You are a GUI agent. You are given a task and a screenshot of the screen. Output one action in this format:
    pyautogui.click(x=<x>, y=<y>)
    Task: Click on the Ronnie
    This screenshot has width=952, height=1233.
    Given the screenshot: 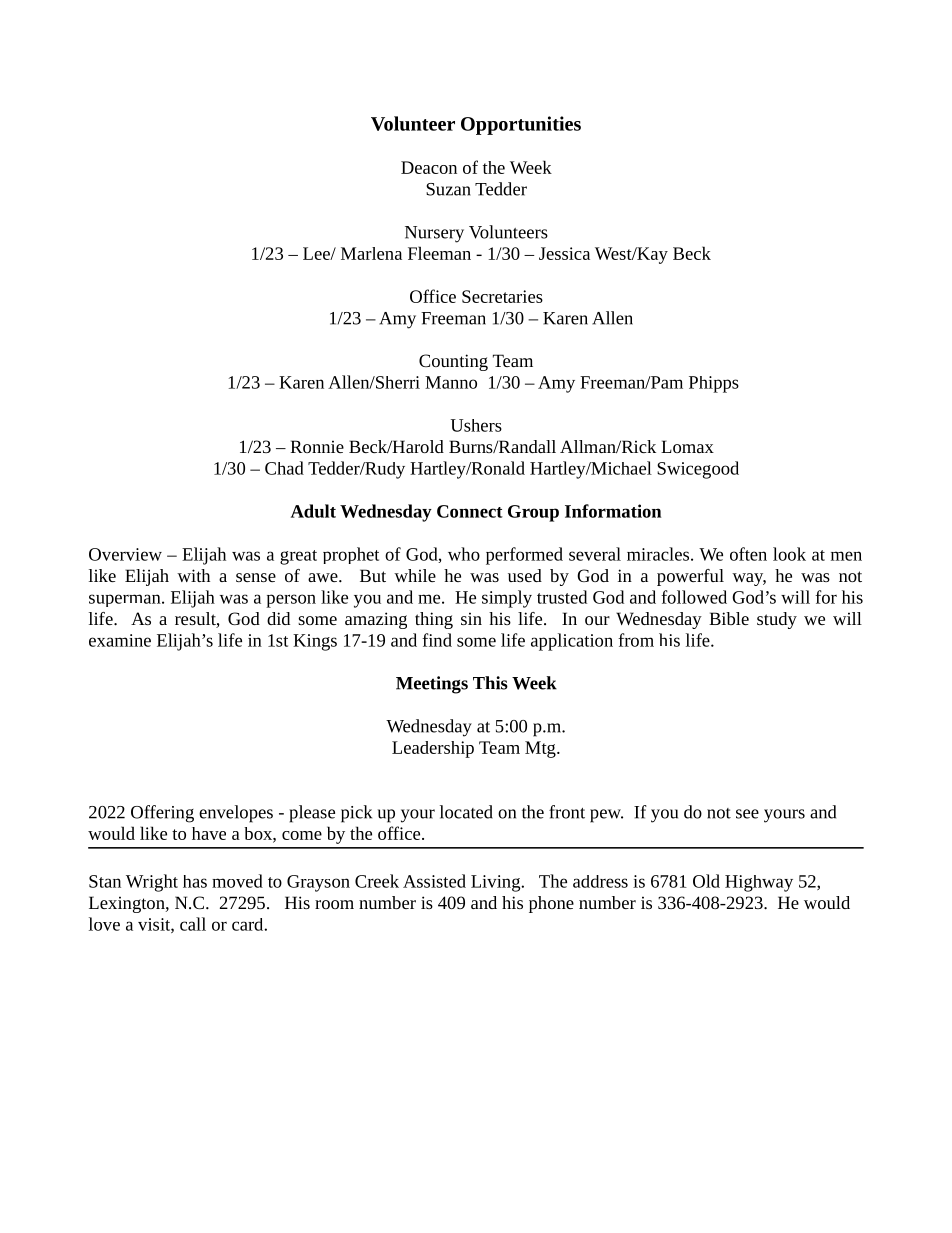 What is the action you would take?
    pyautogui.click(x=317, y=446)
